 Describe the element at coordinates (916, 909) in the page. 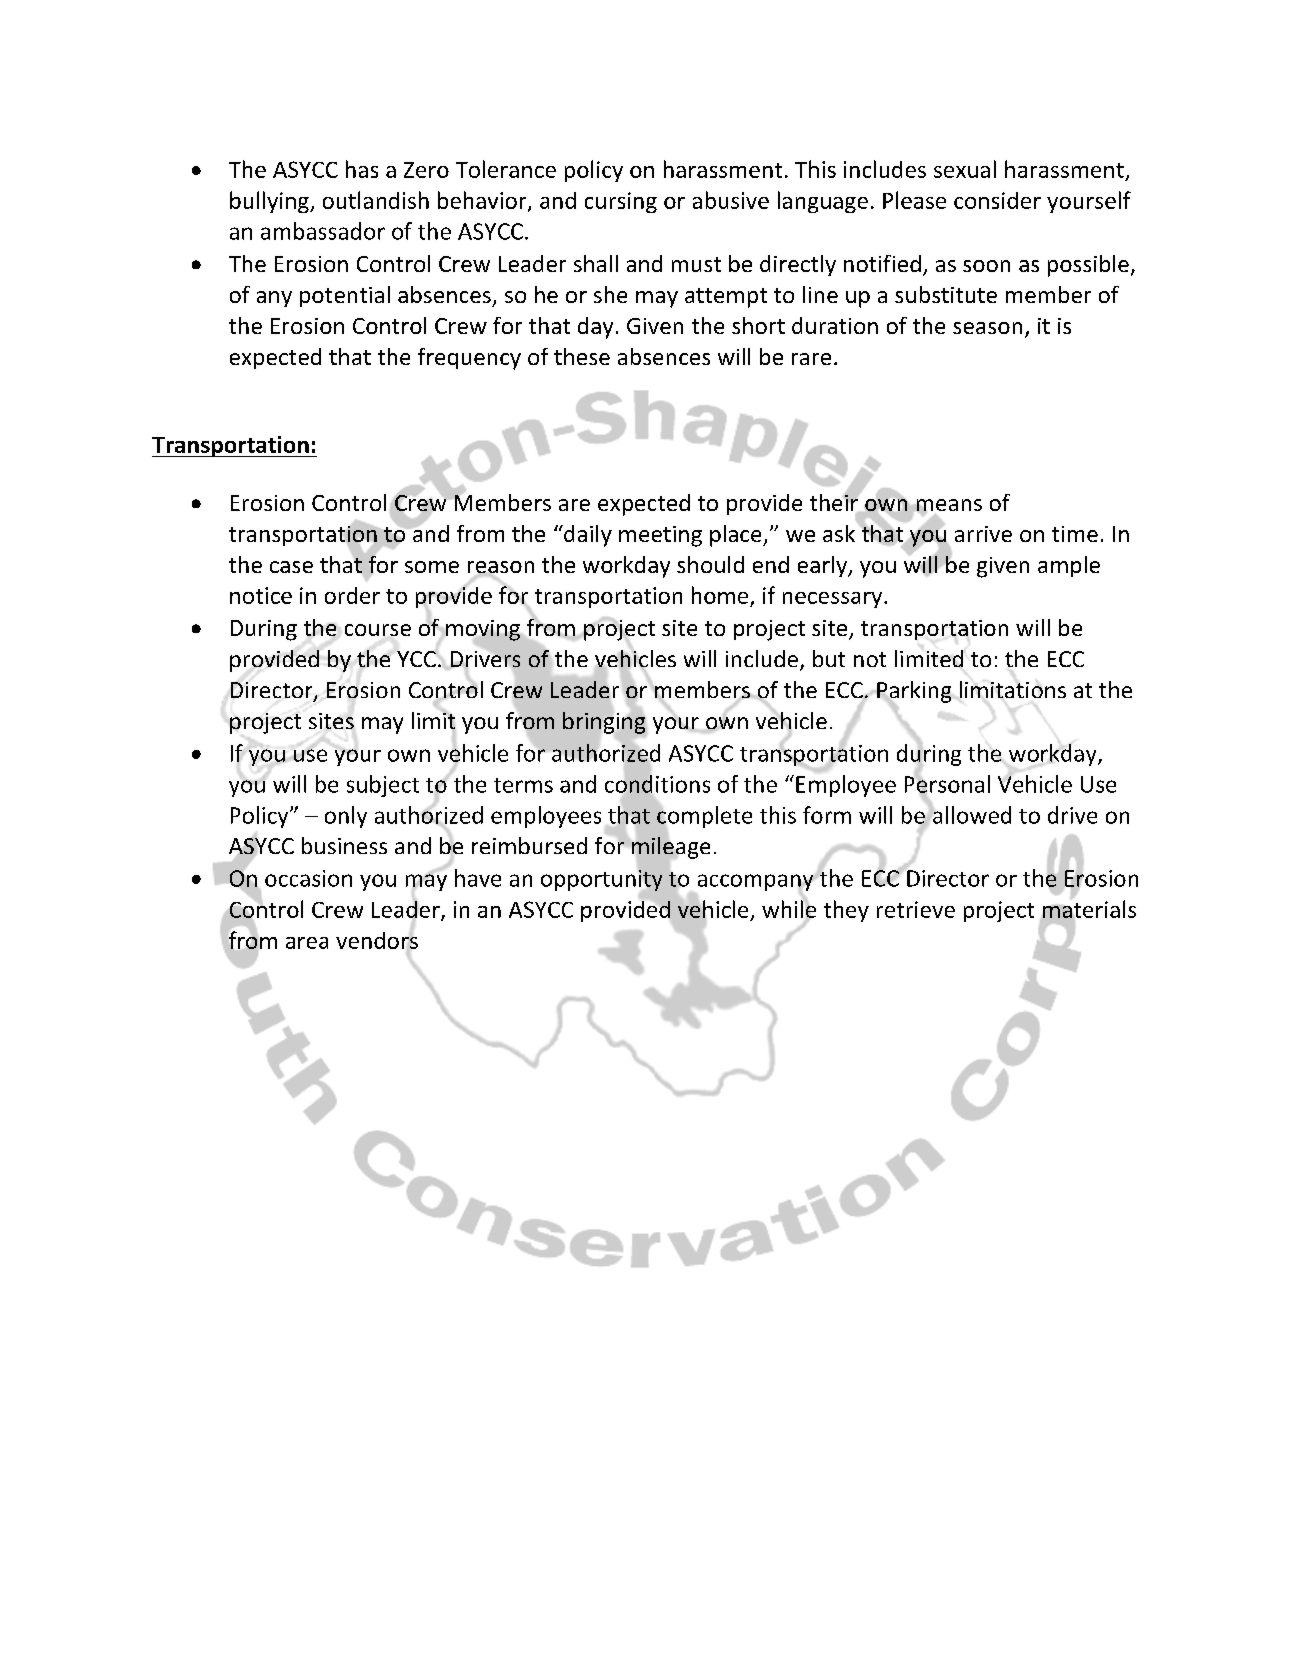

I see `retrieve` at that location.
